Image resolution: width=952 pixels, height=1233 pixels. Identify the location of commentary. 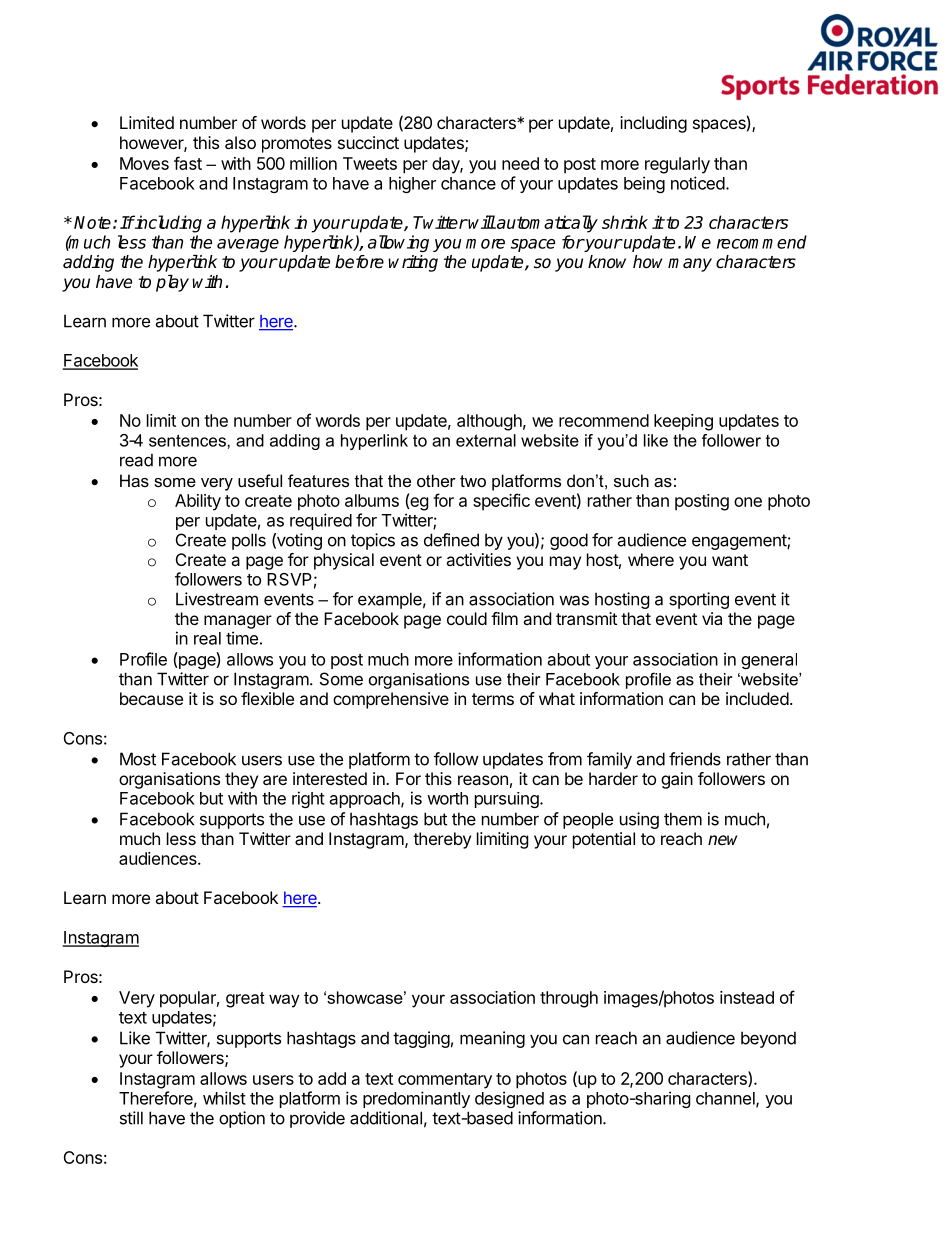
(445, 1081).
